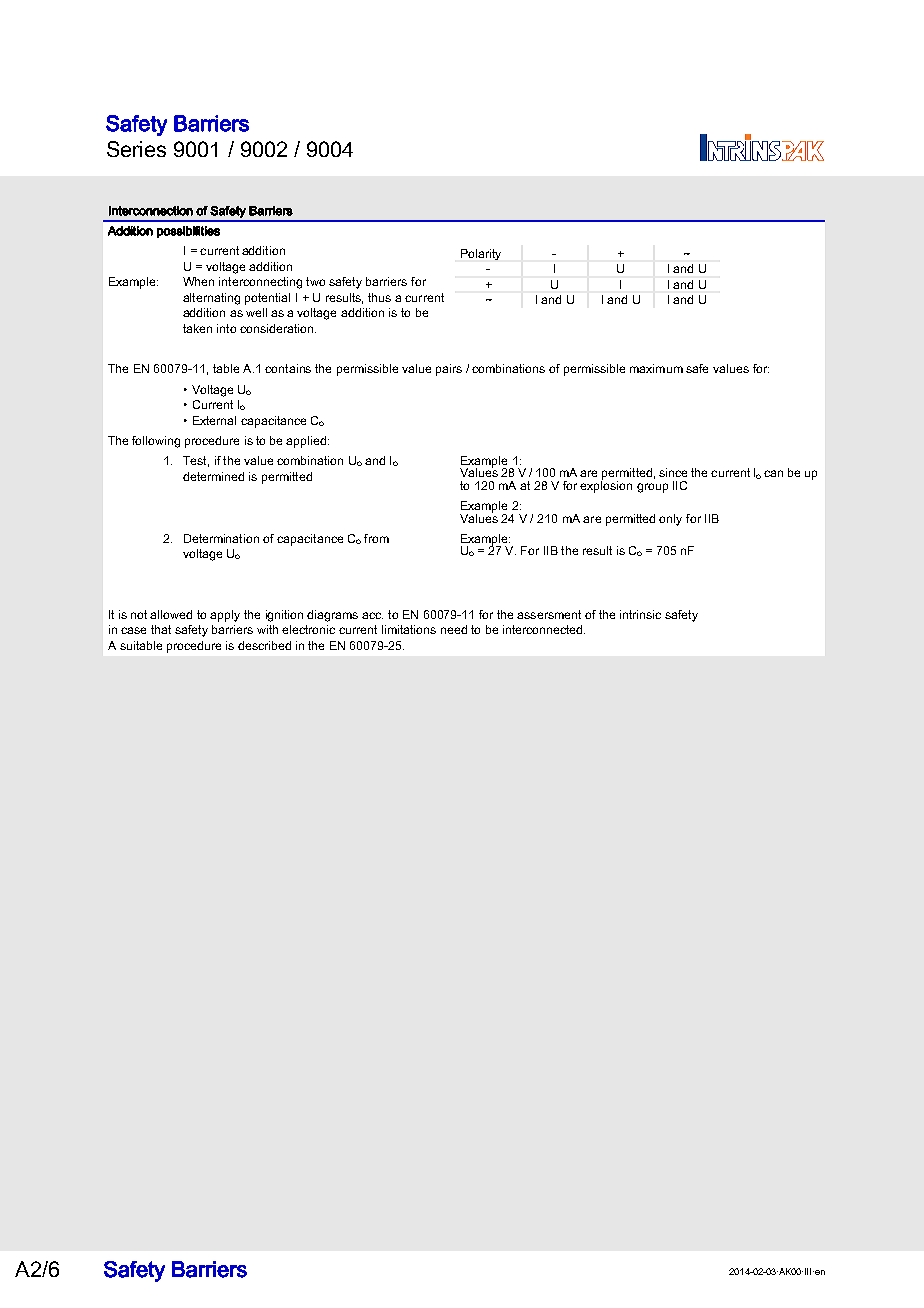  I want to click on When, so click(198, 281).
